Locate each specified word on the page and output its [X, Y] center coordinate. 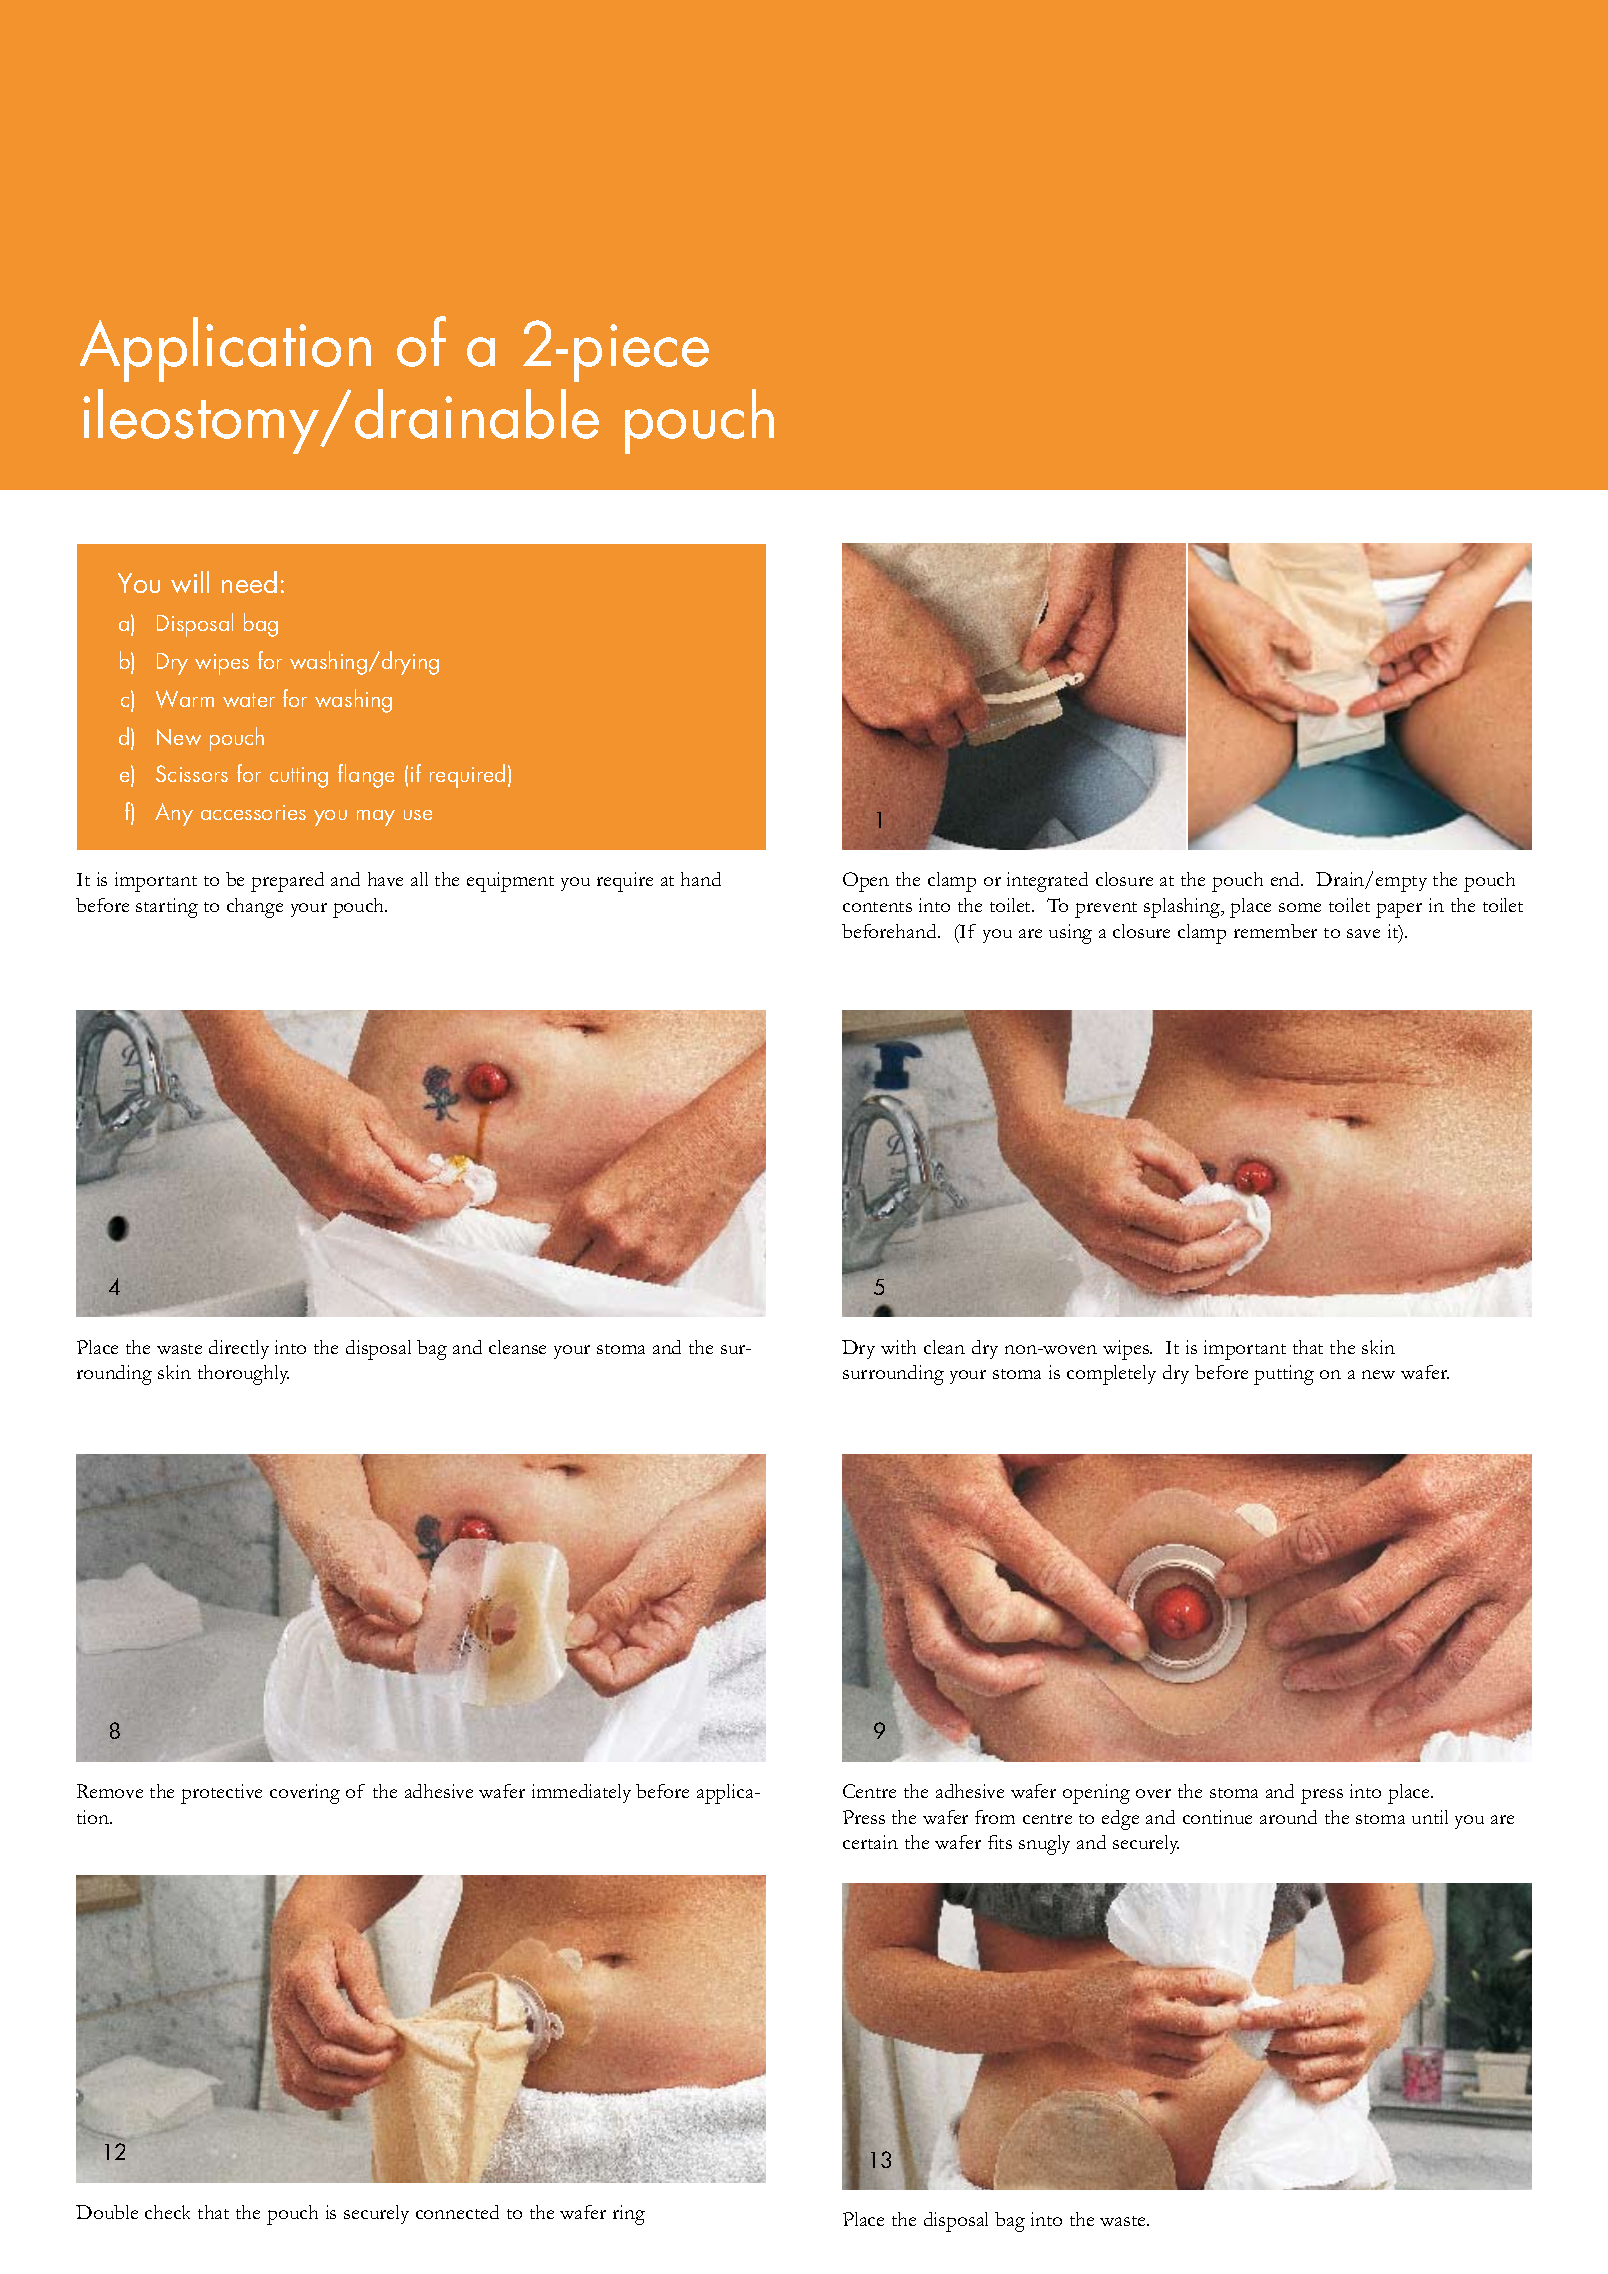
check [167, 2212]
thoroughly [243, 1375]
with [898, 1347]
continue [1217, 1817]
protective [221, 1794]
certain [870, 1842]
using [1070, 934]
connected [457, 2212]
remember [1275, 931]
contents [877, 907]
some [1300, 907]
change [255, 908]
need [249, 582]
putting [1284, 1375]
